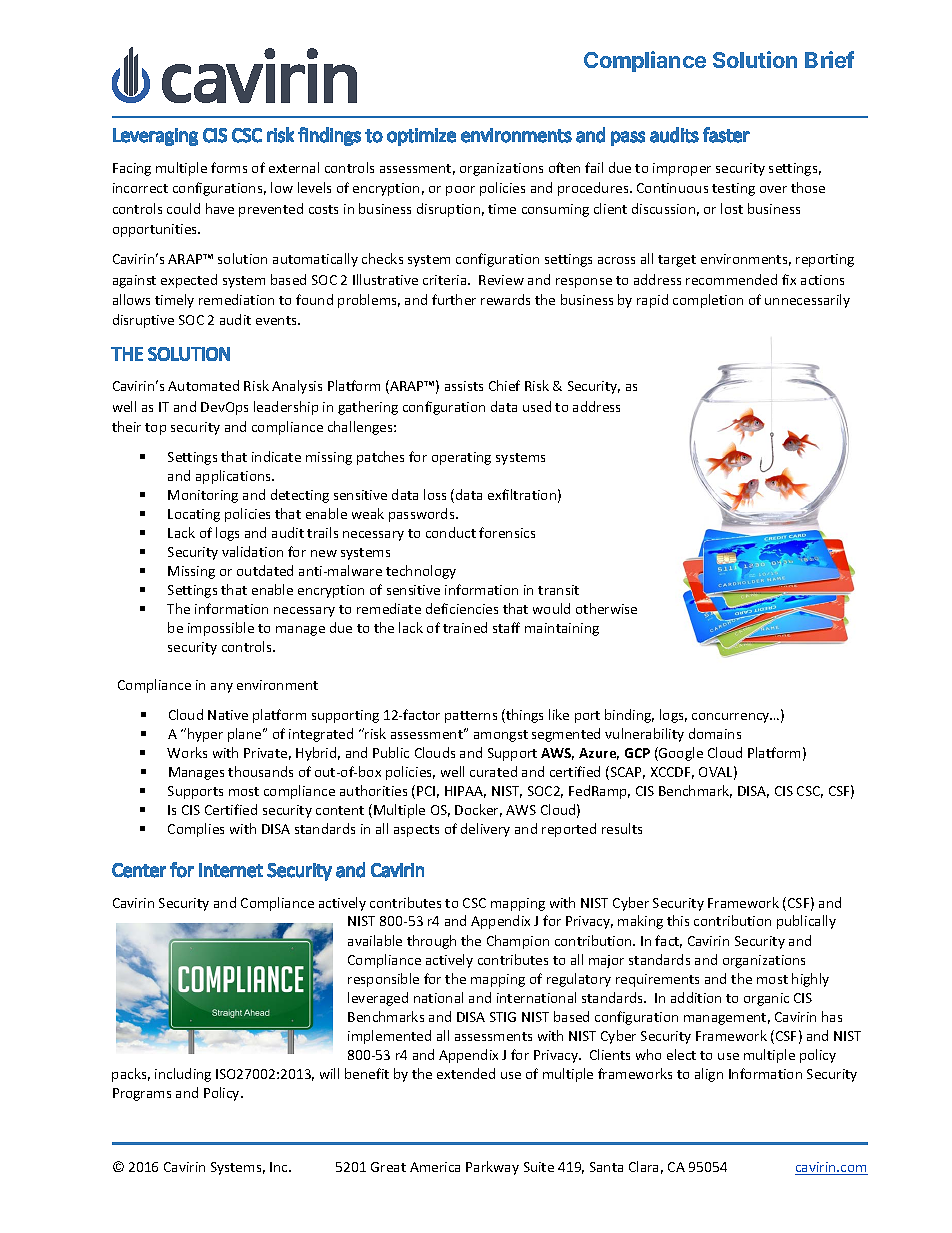 The width and height of the screenshot is (952, 1233). What do you see at coordinates (421, 137) in the screenshot?
I see `optimize` at bounding box center [421, 137].
